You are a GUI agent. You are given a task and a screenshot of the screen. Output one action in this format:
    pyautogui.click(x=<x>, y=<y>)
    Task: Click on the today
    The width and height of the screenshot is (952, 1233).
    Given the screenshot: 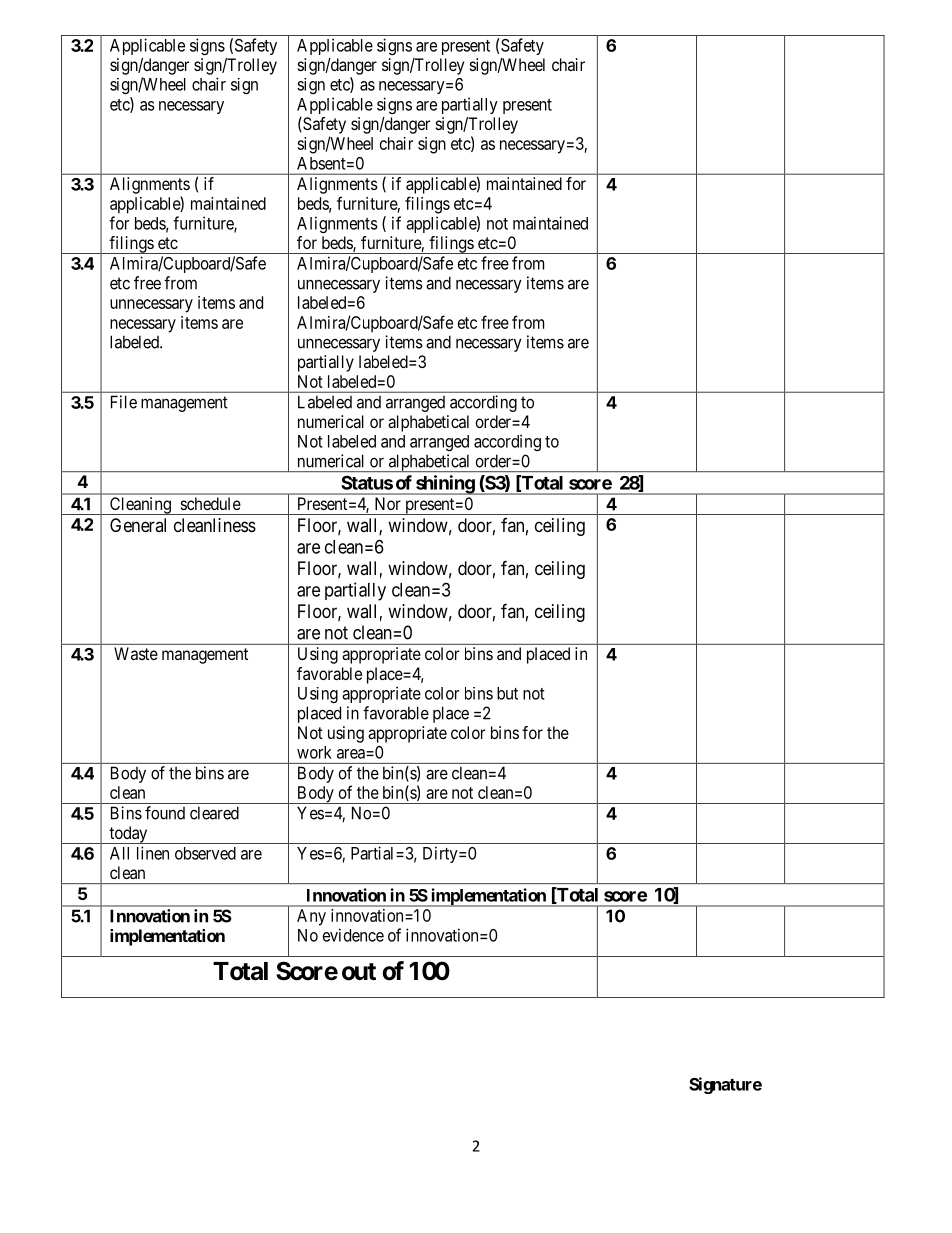 What is the action you would take?
    pyautogui.click(x=128, y=835)
